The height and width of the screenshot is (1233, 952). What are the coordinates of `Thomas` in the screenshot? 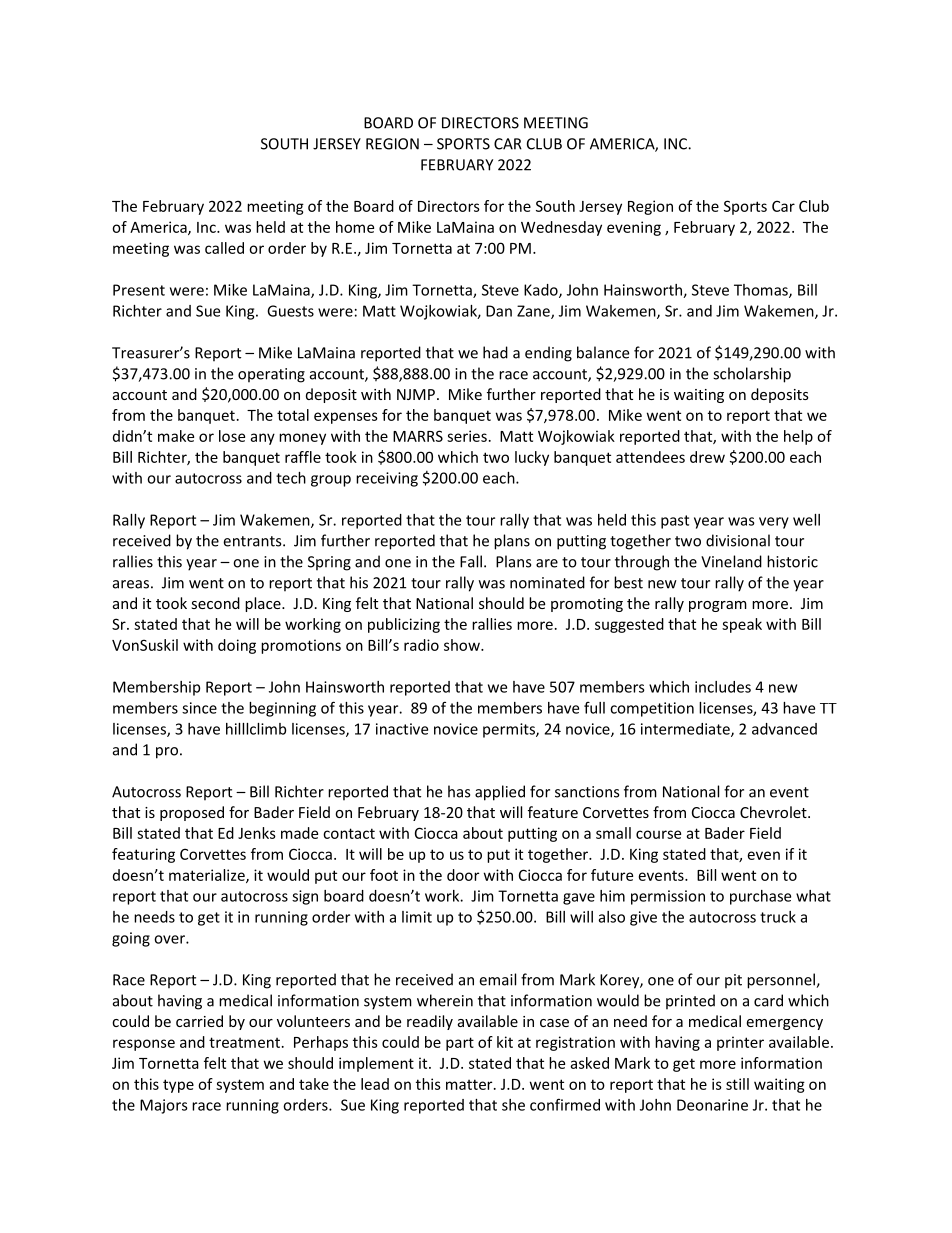 It's located at (762, 291).
